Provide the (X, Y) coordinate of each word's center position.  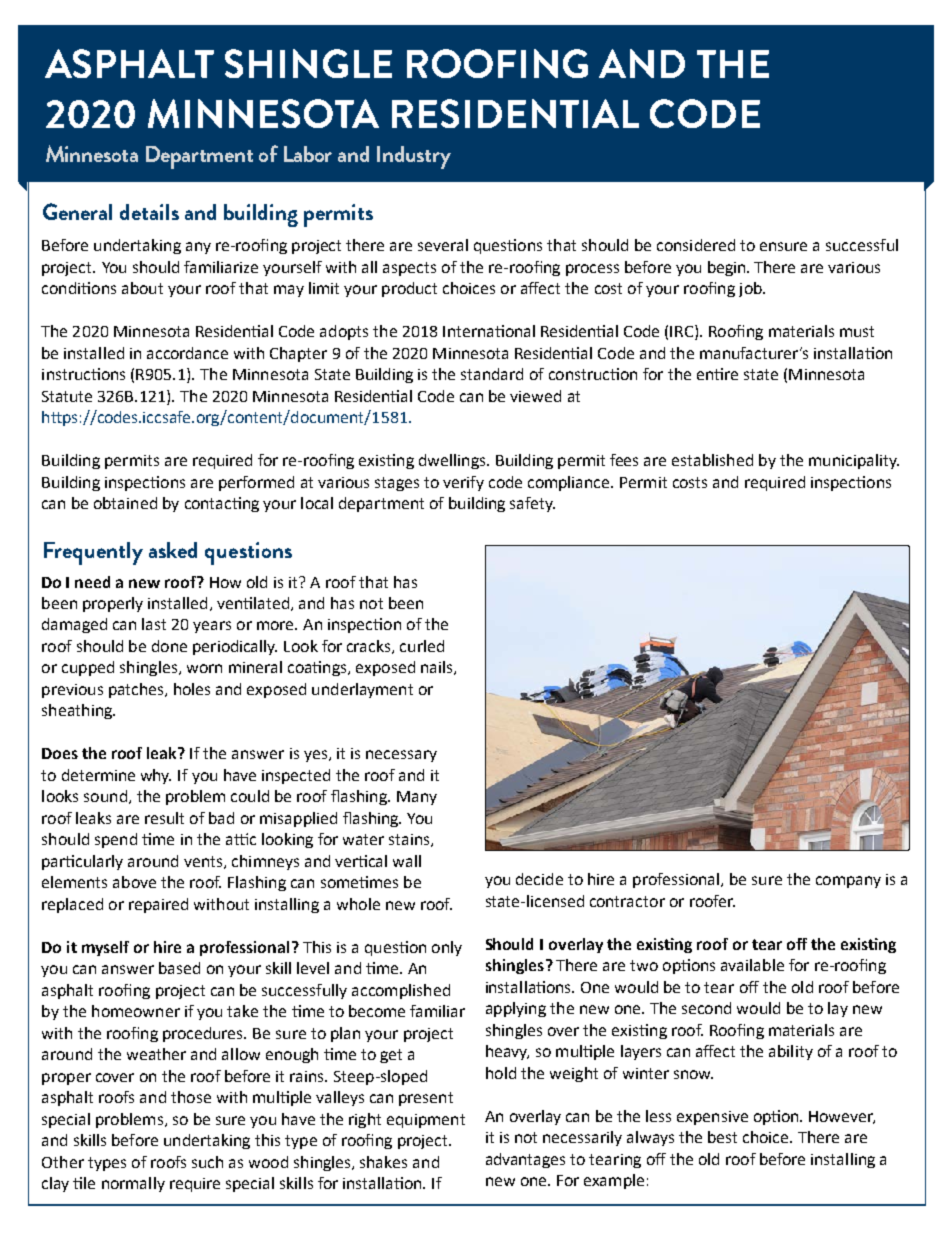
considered (696, 245)
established (712, 460)
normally (133, 1184)
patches (137, 690)
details (149, 212)
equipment (426, 1121)
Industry (414, 157)
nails (438, 668)
